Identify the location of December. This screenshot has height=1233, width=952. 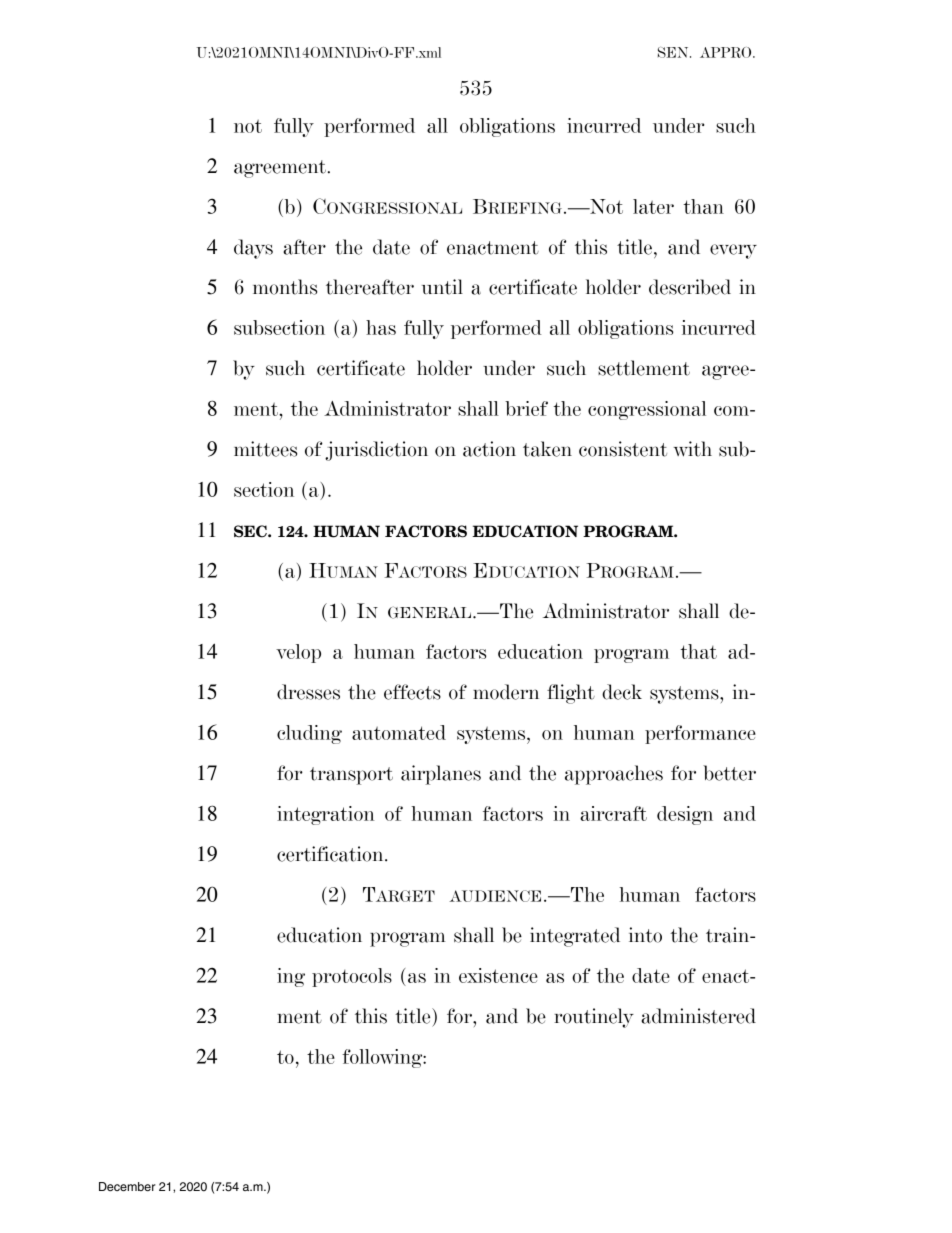
(127, 1186).
